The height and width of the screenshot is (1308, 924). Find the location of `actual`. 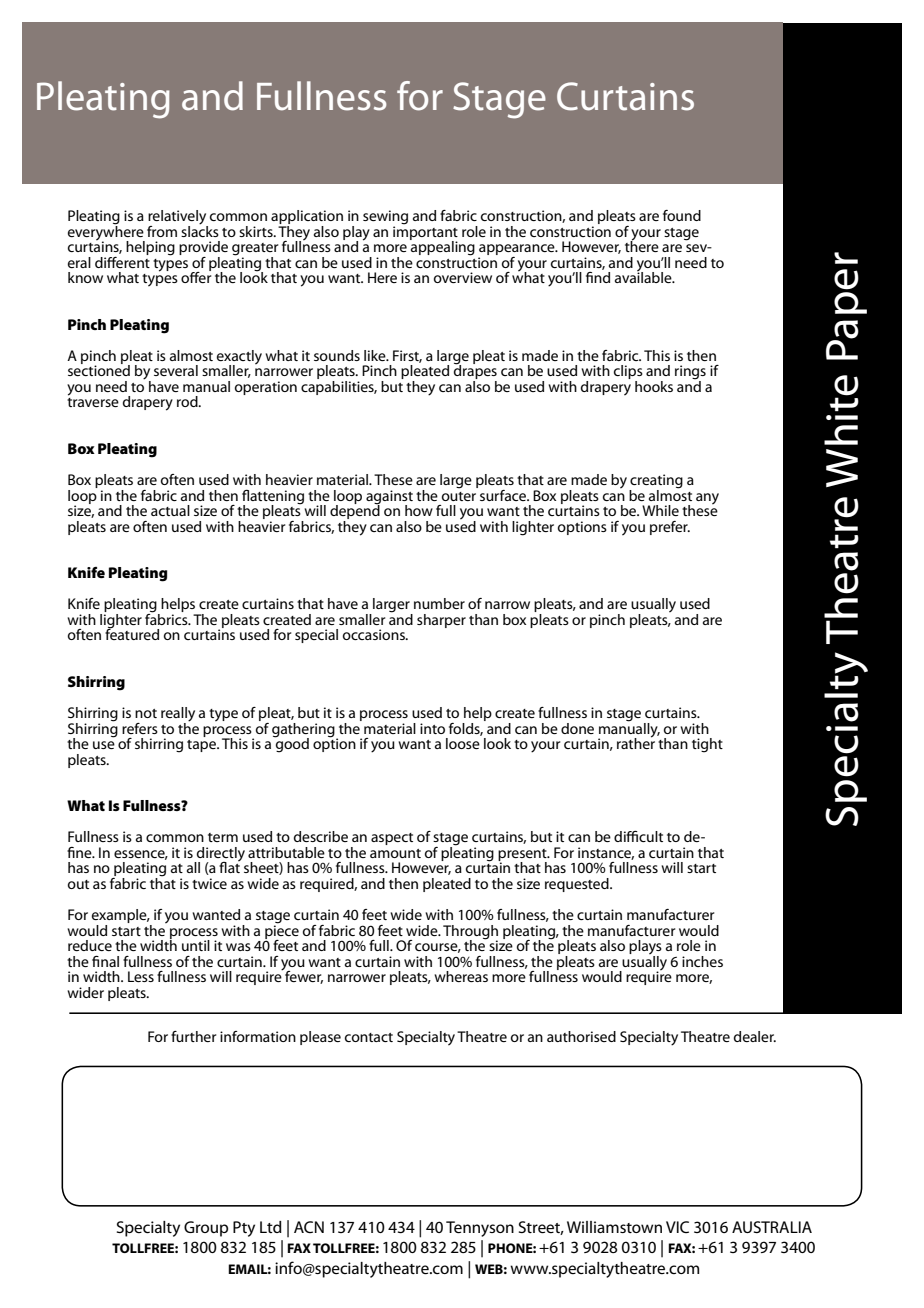

actual is located at coordinates (170, 510).
